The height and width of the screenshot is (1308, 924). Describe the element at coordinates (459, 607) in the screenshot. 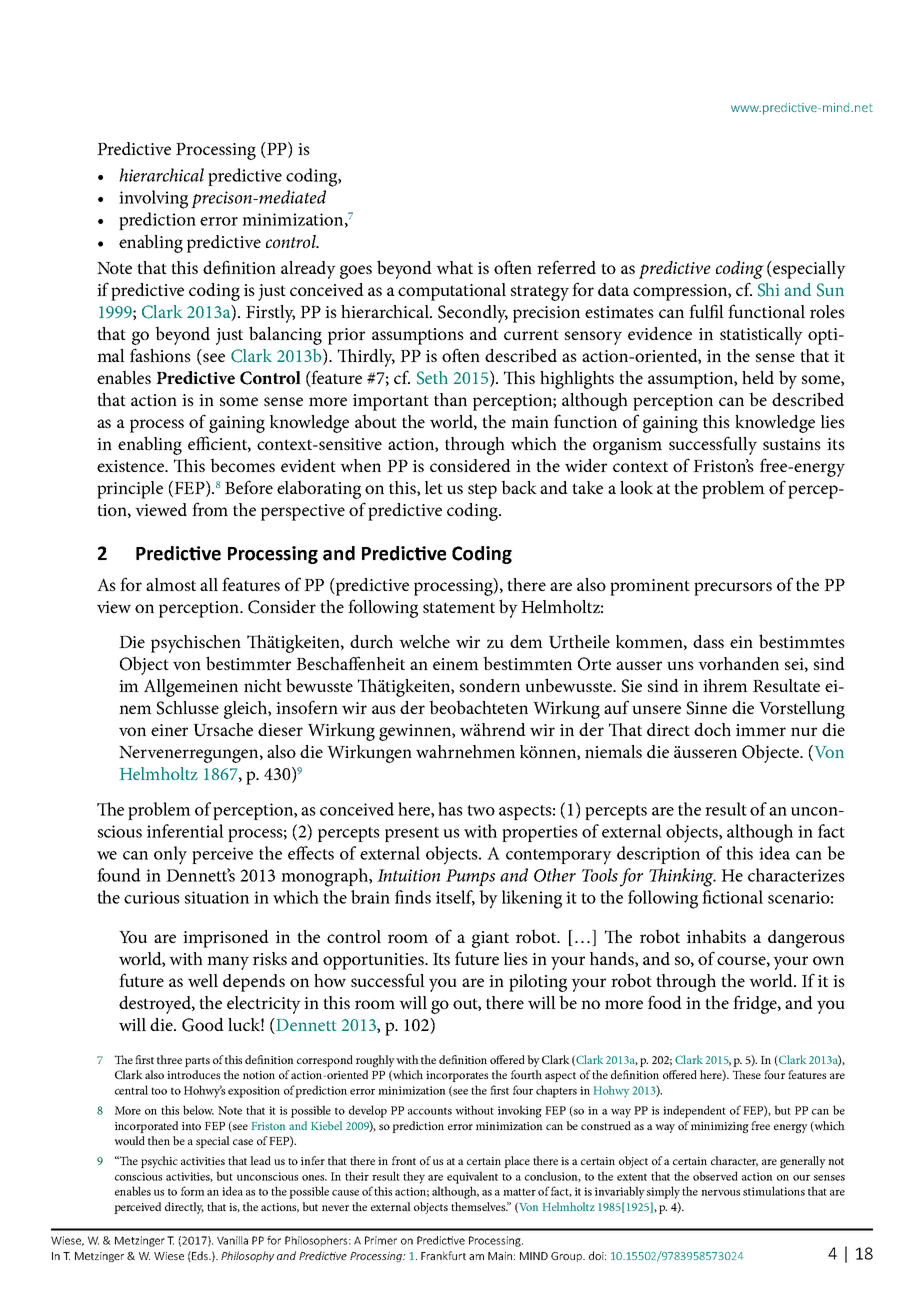

I see `statement` at that location.
